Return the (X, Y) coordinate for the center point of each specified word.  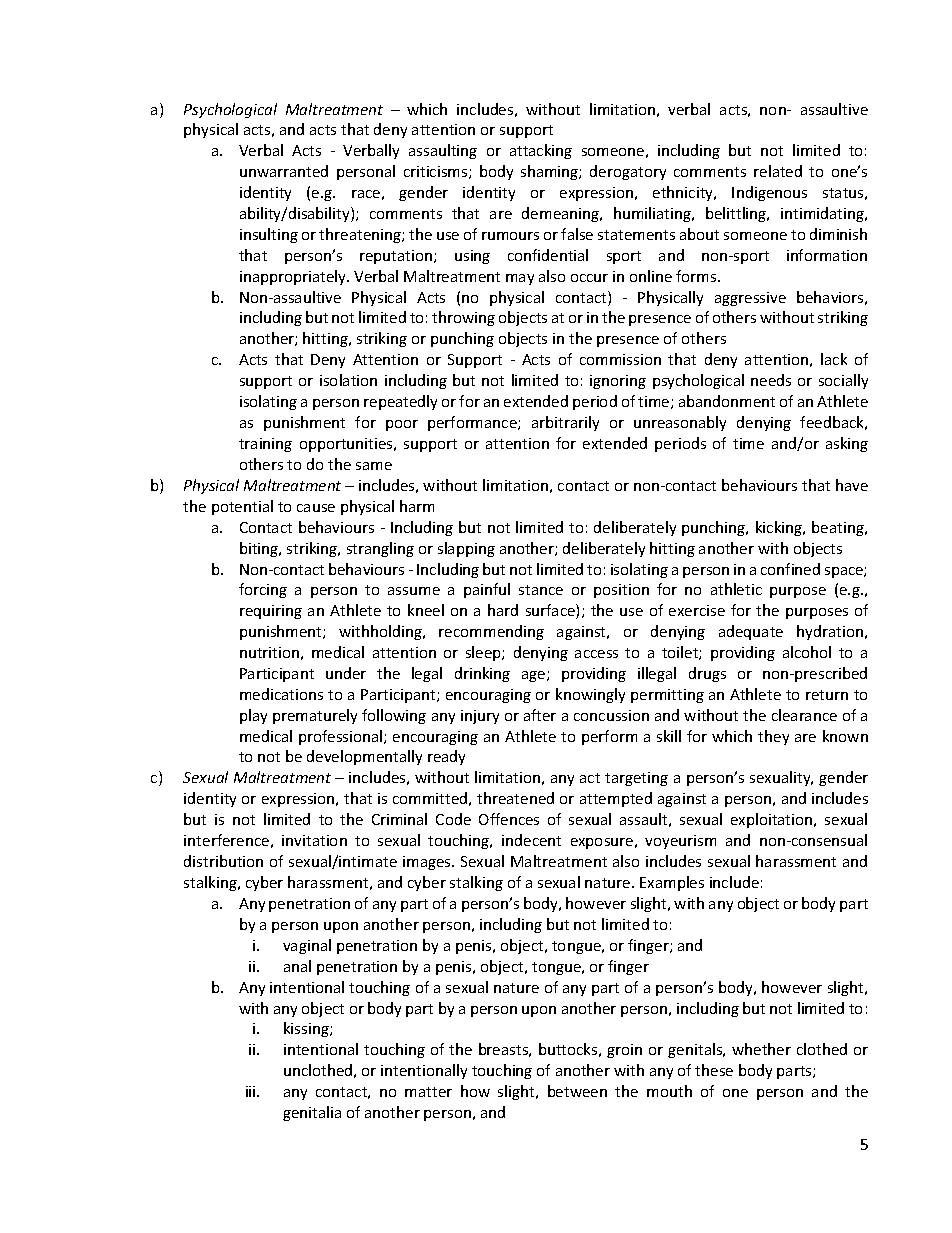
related (778, 171)
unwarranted (284, 171)
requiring (271, 612)
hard (503, 610)
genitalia (312, 1113)
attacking (541, 151)
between (577, 1091)
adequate (751, 632)
